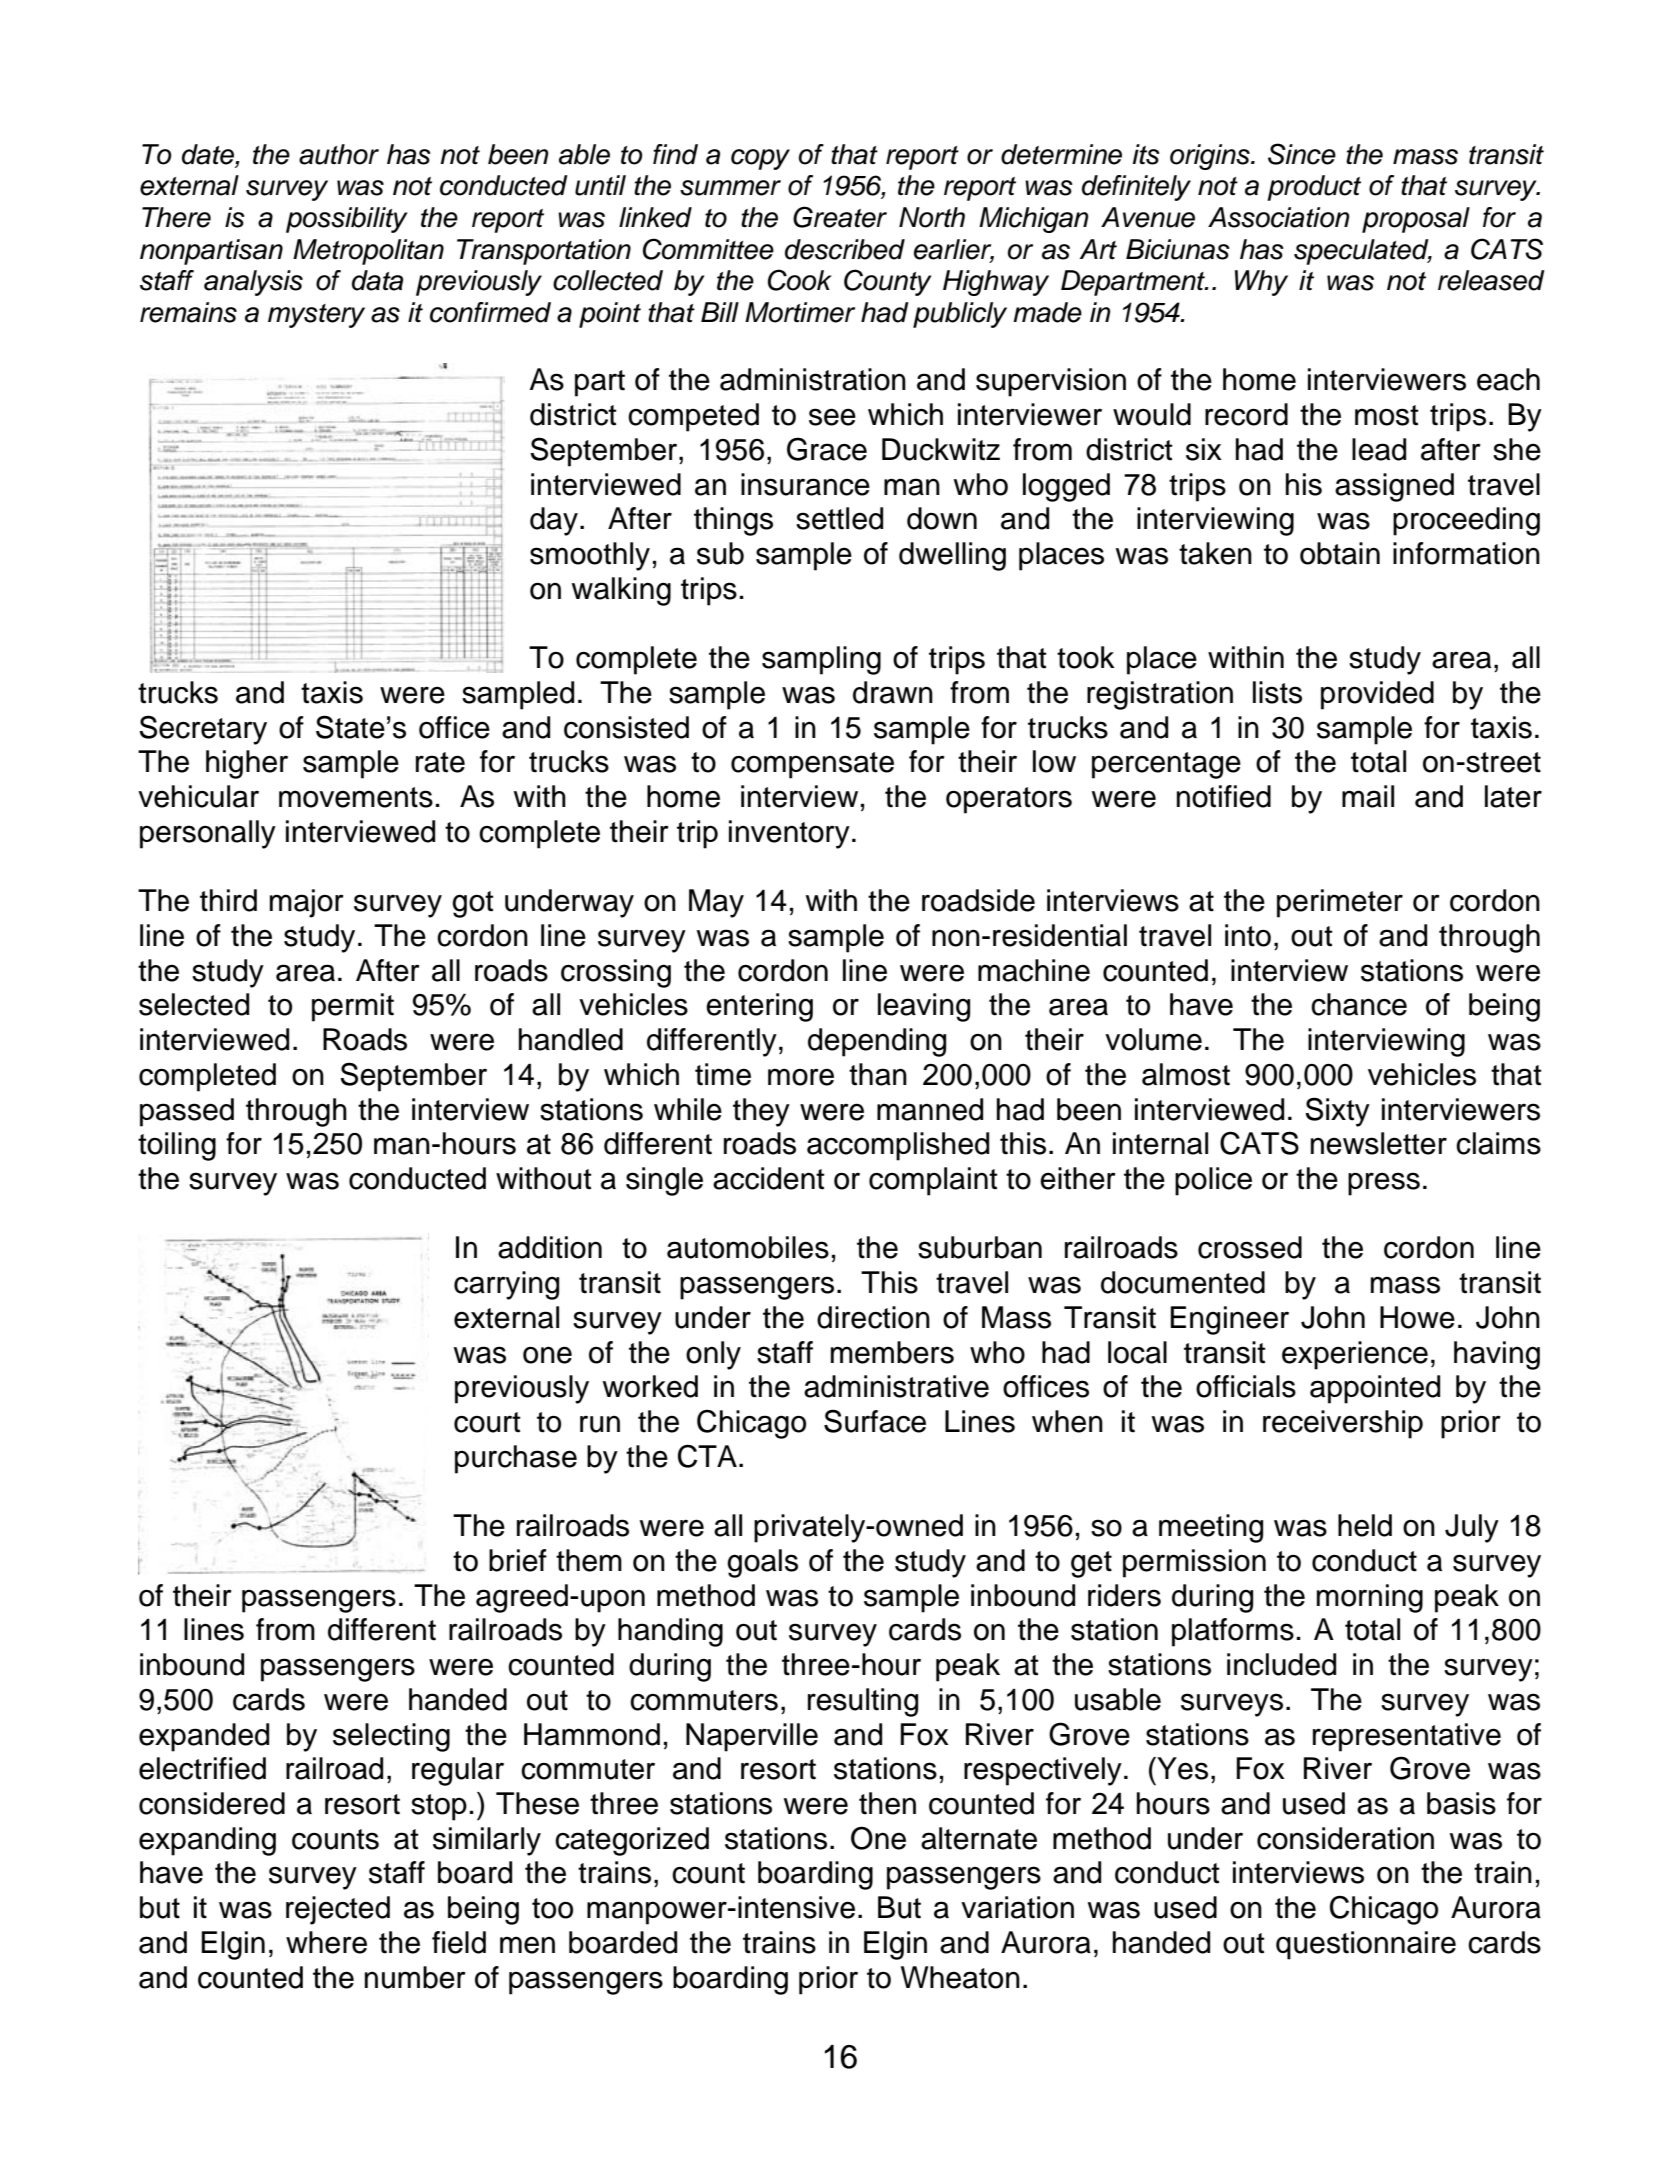 The width and height of the screenshot is (1680, 2174). What do you see at coordinates (762, 1563) in the screenshot?
I see `goals` at bounding box center [762, 1563].
